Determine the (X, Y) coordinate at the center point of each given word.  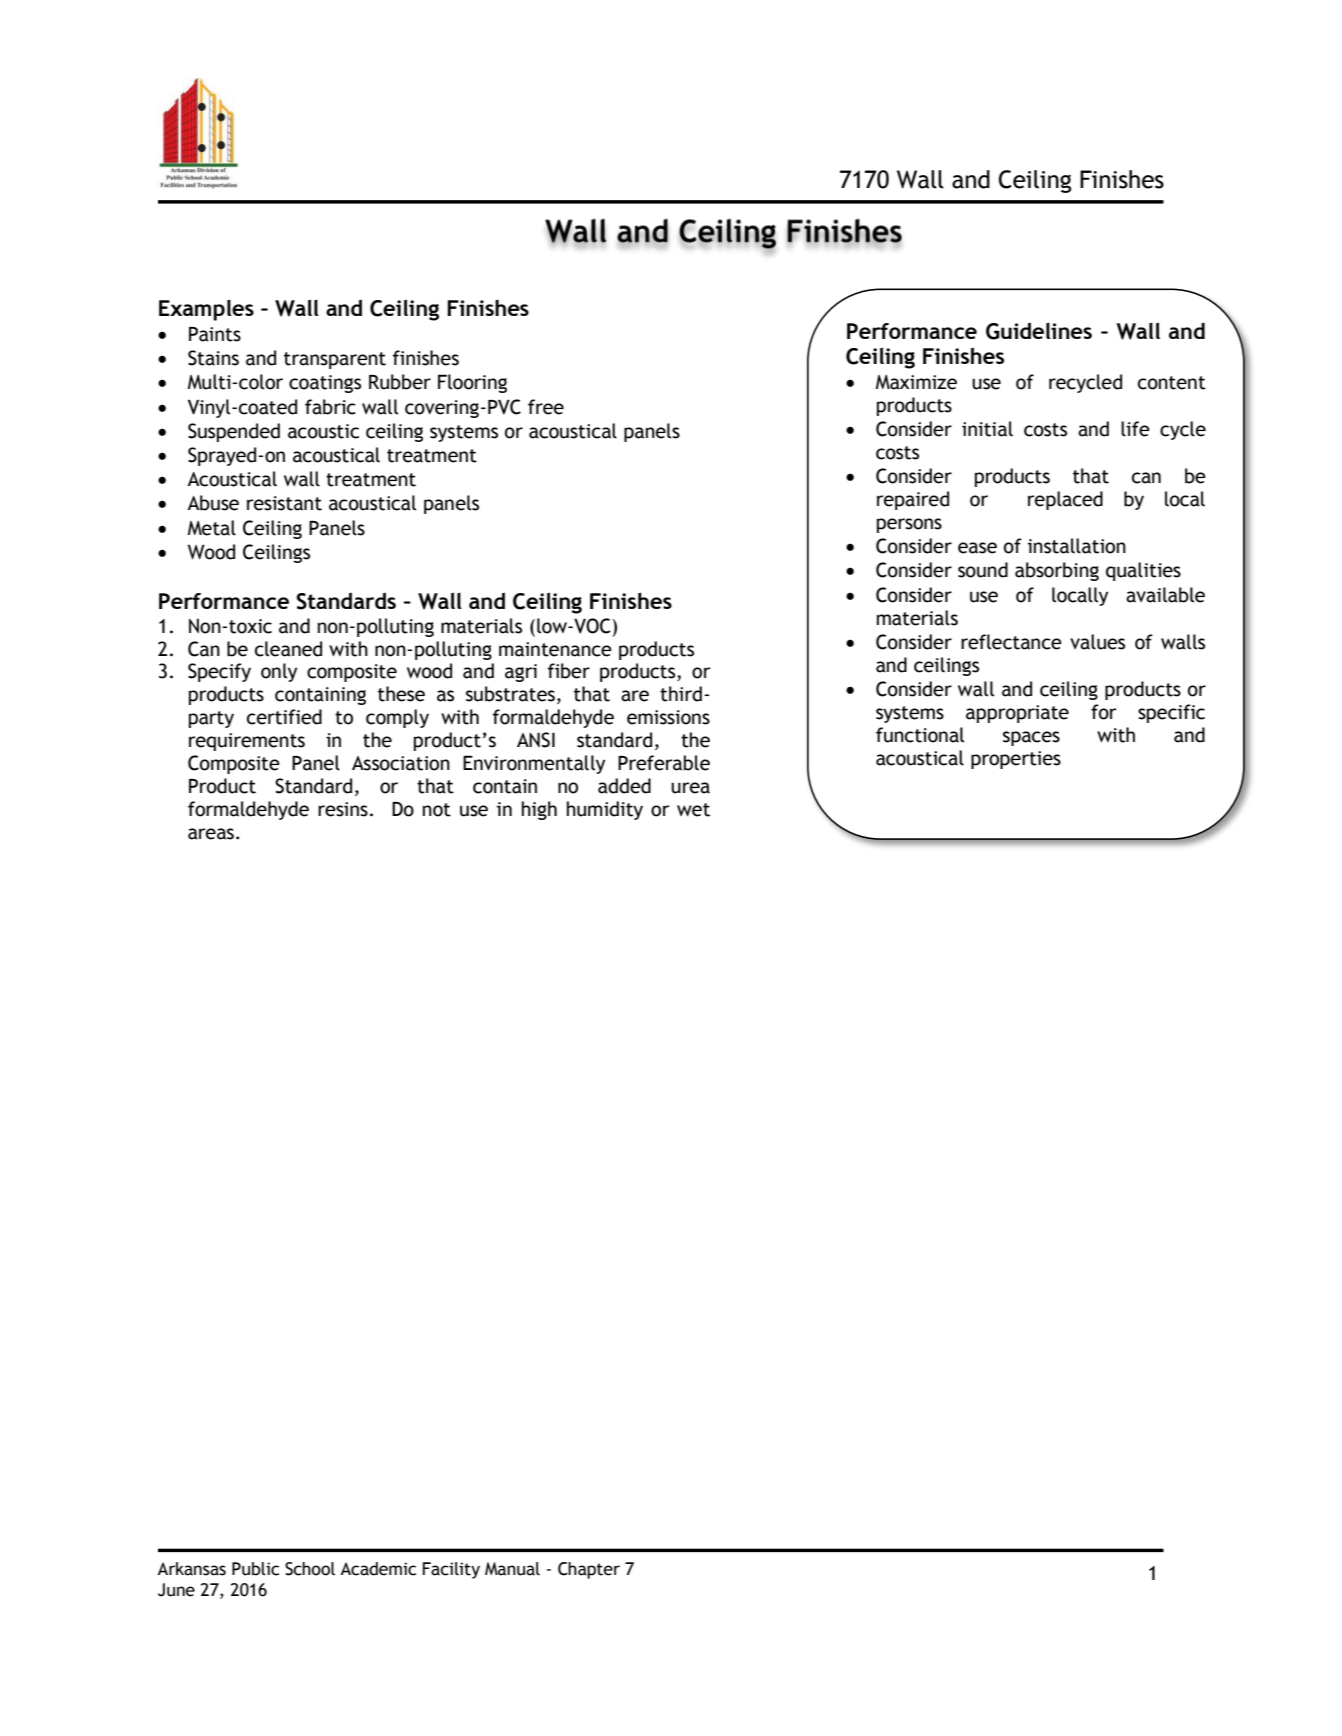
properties (1016, 760)
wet (693, 810)
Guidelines (1039, 331)
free (546, 407)
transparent (335, 360)
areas (211, 834)
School (310, 1569)
